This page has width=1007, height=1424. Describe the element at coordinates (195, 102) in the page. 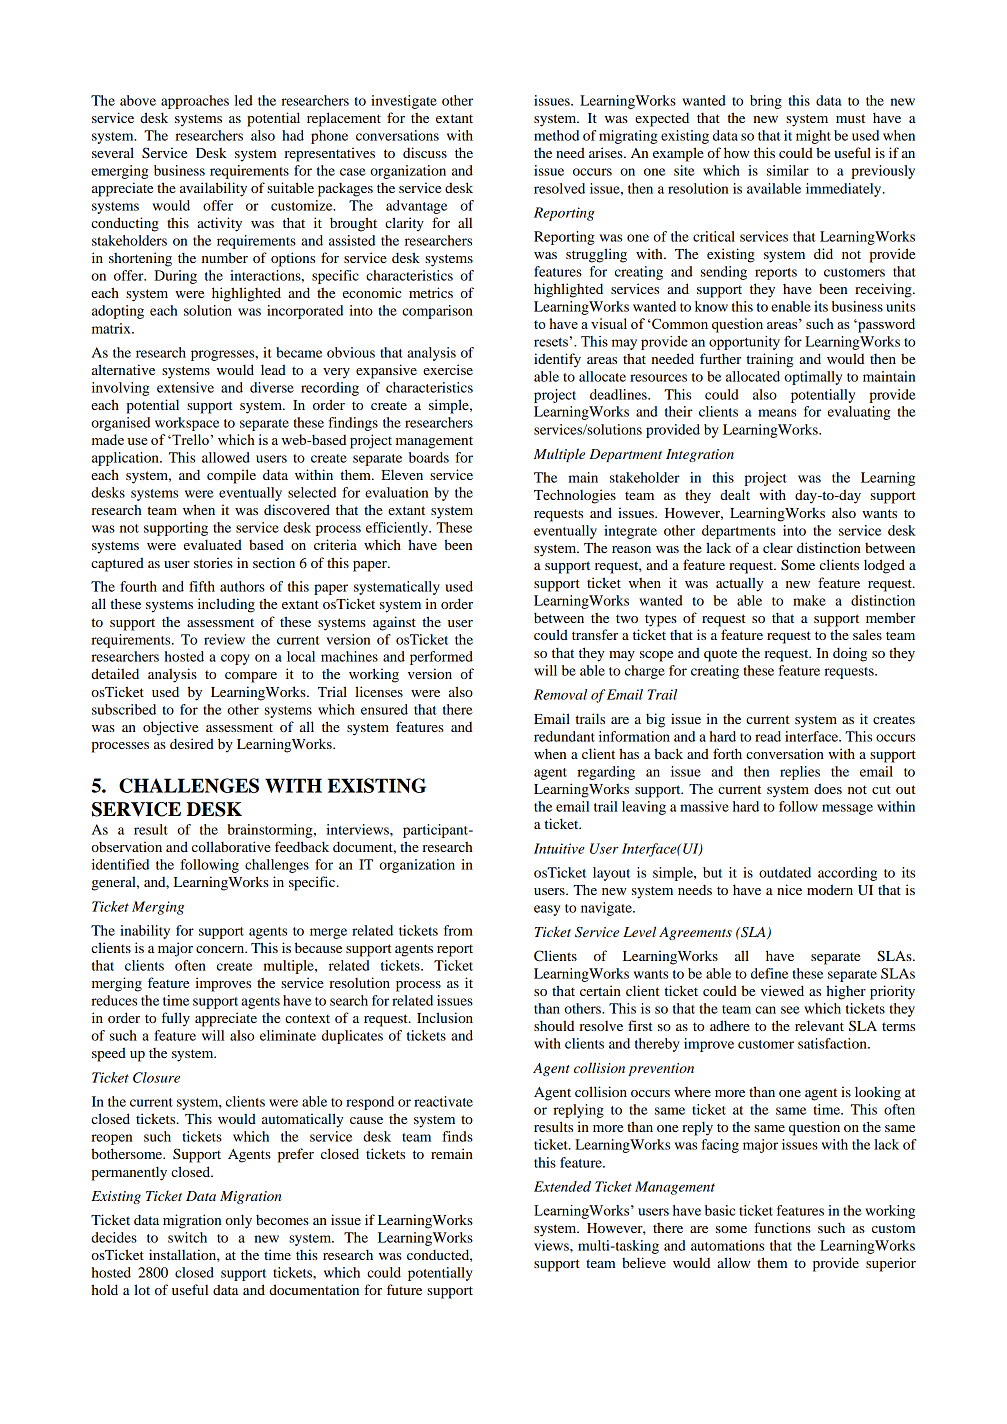

I see `approaches` at that location.
